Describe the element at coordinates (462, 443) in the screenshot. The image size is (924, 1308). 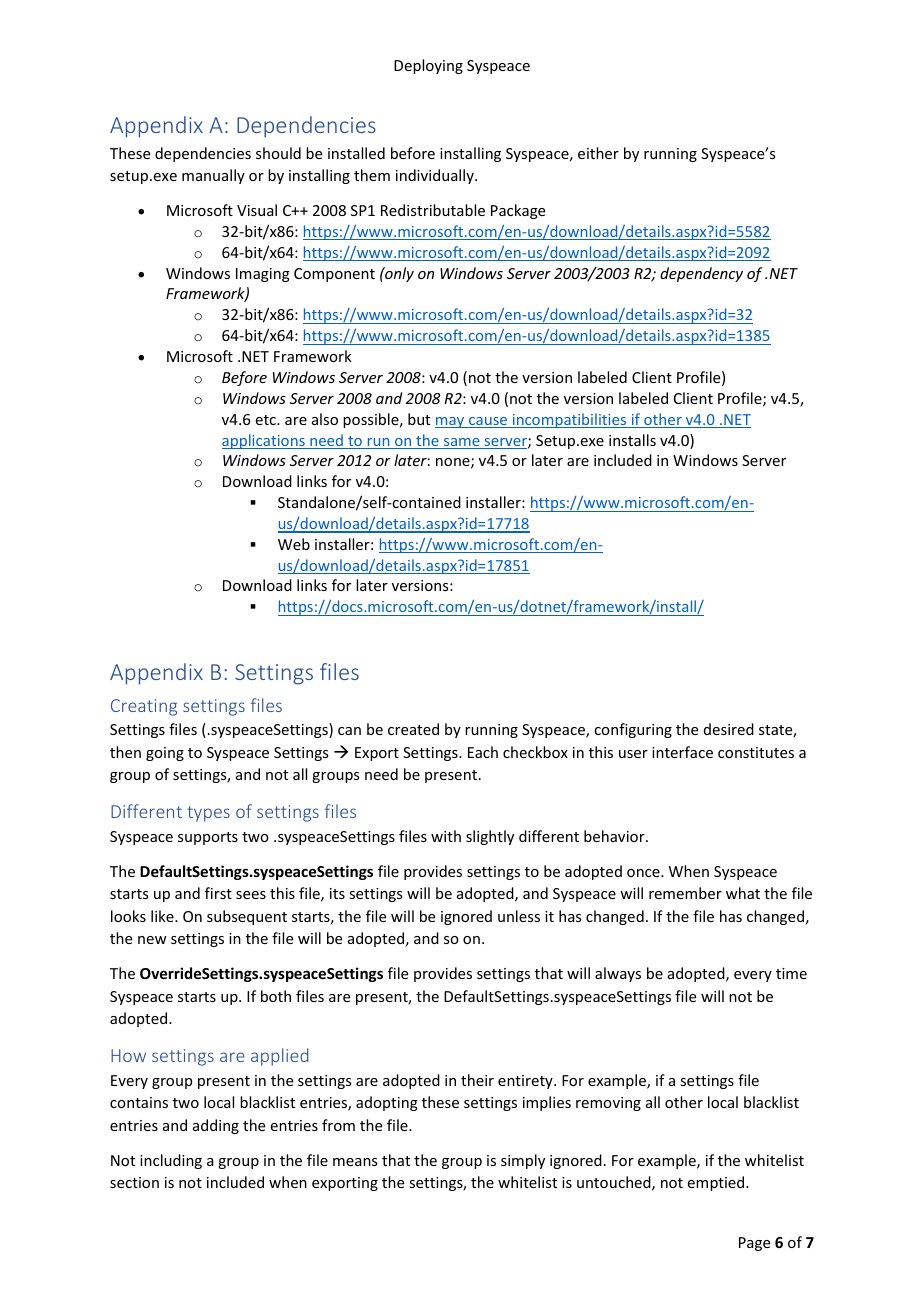
I see `same` at that location.
